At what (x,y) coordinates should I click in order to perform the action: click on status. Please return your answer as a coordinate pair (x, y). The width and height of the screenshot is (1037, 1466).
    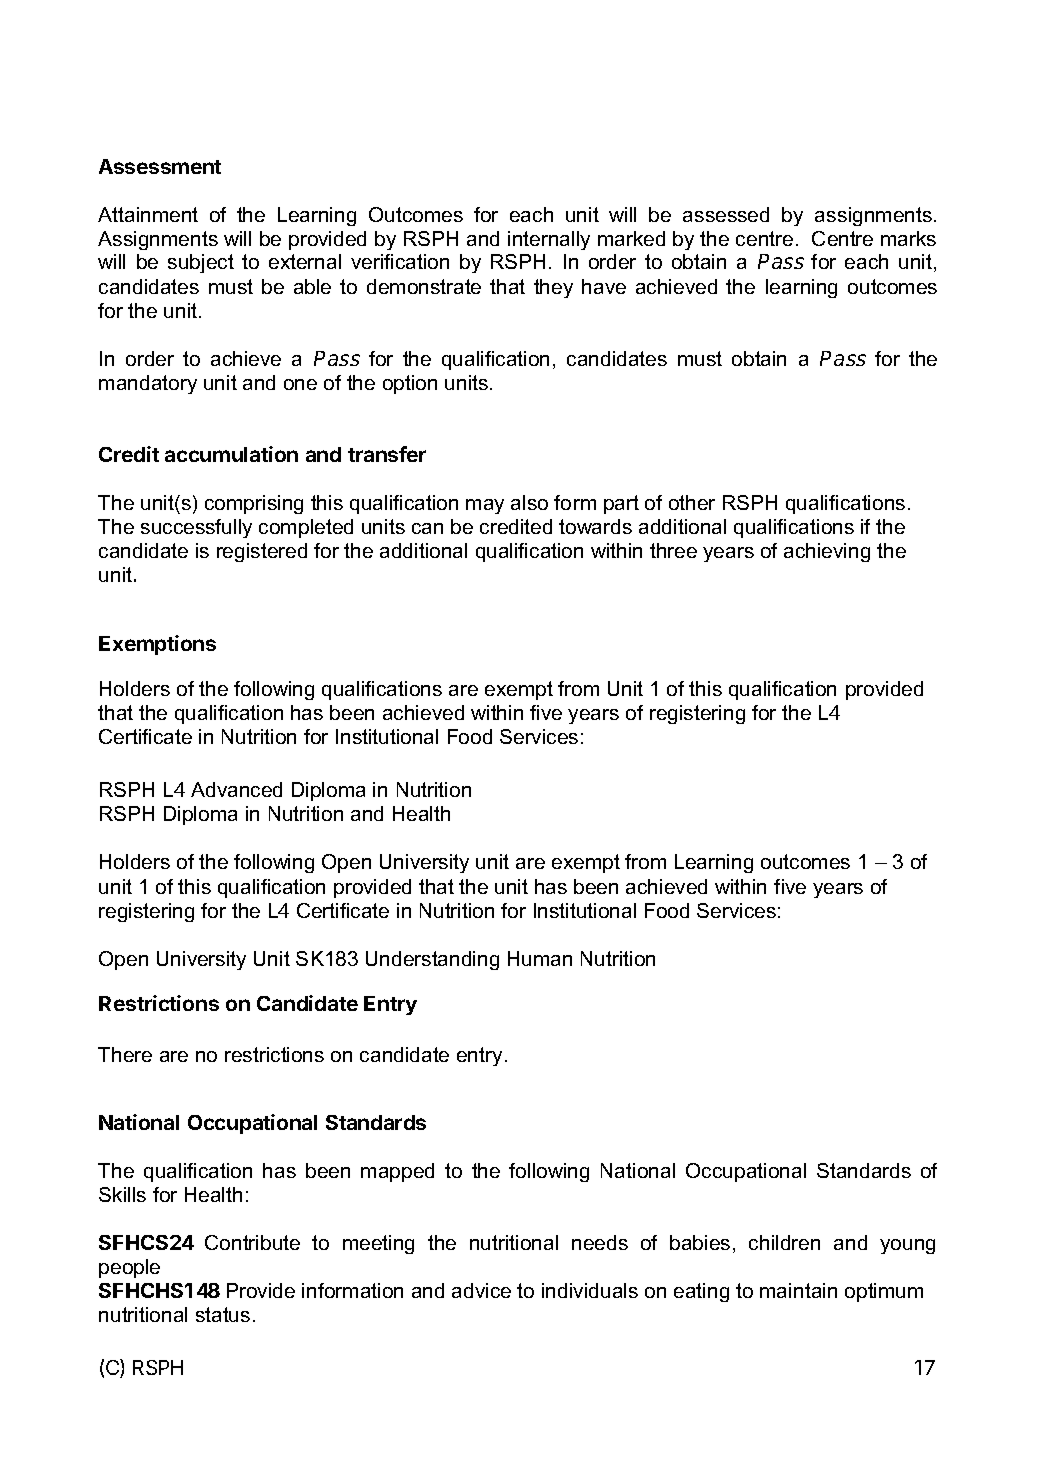
    Looking at the image, I should click on (223, 1314).
